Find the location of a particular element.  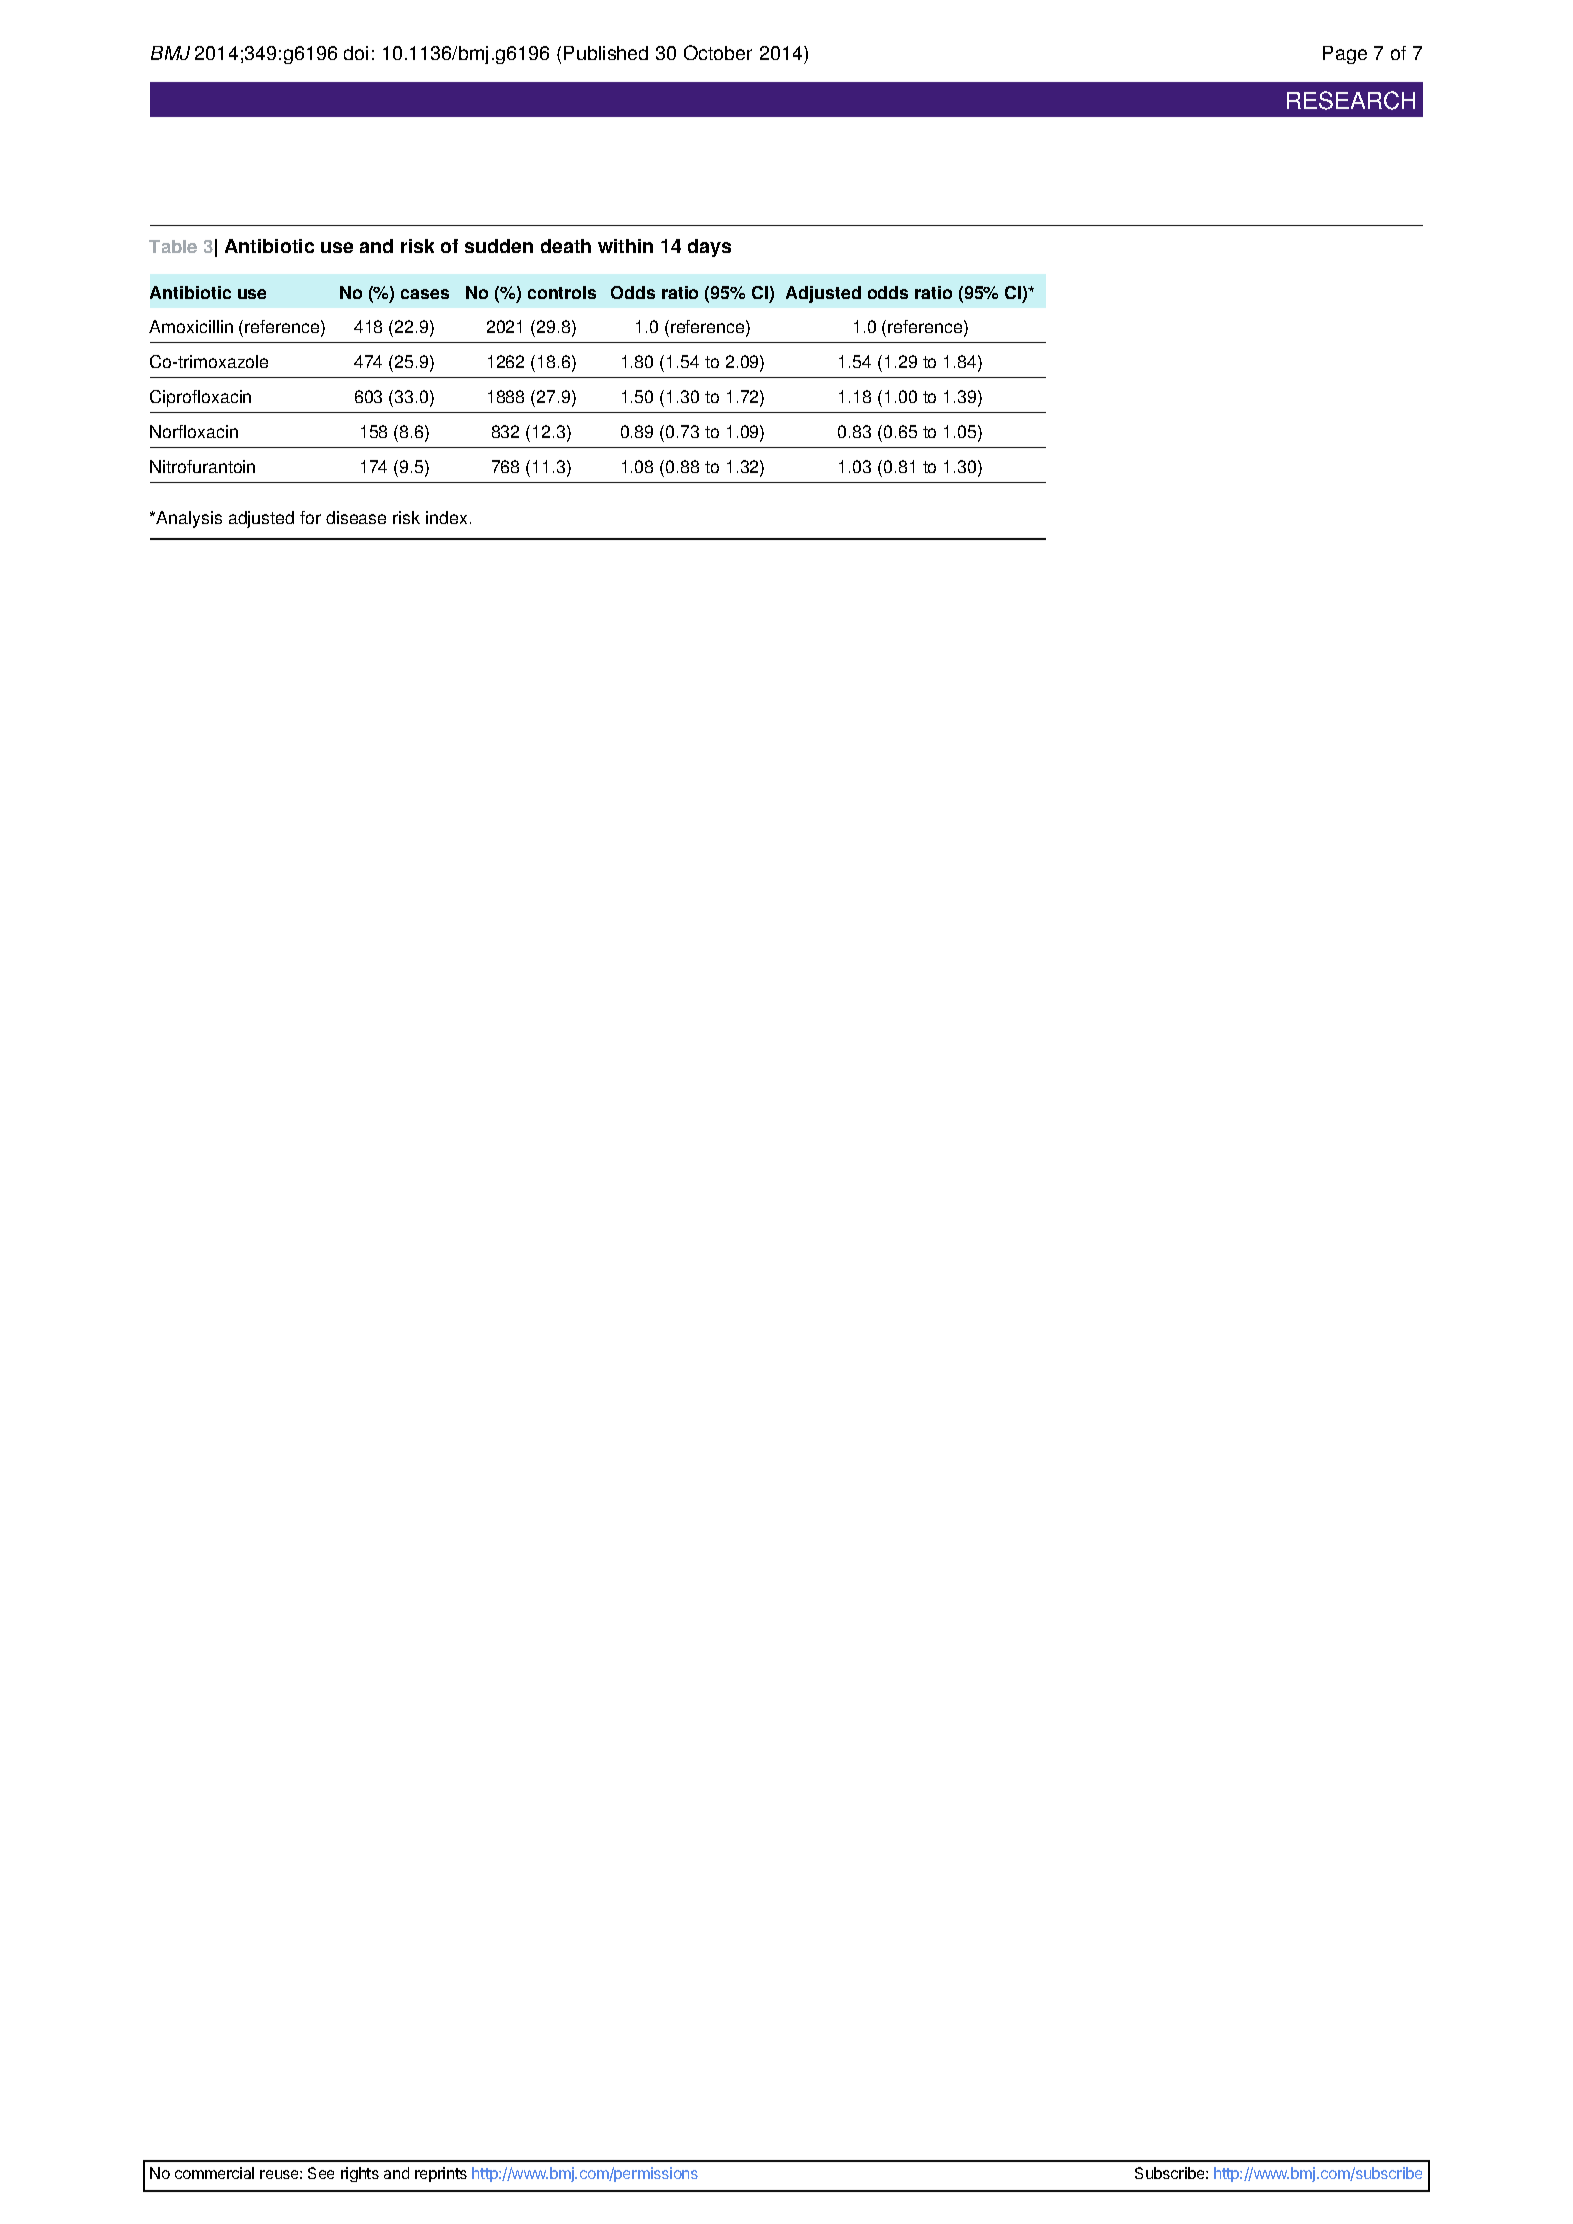

commercial is located at coordinates (214, 2173).
